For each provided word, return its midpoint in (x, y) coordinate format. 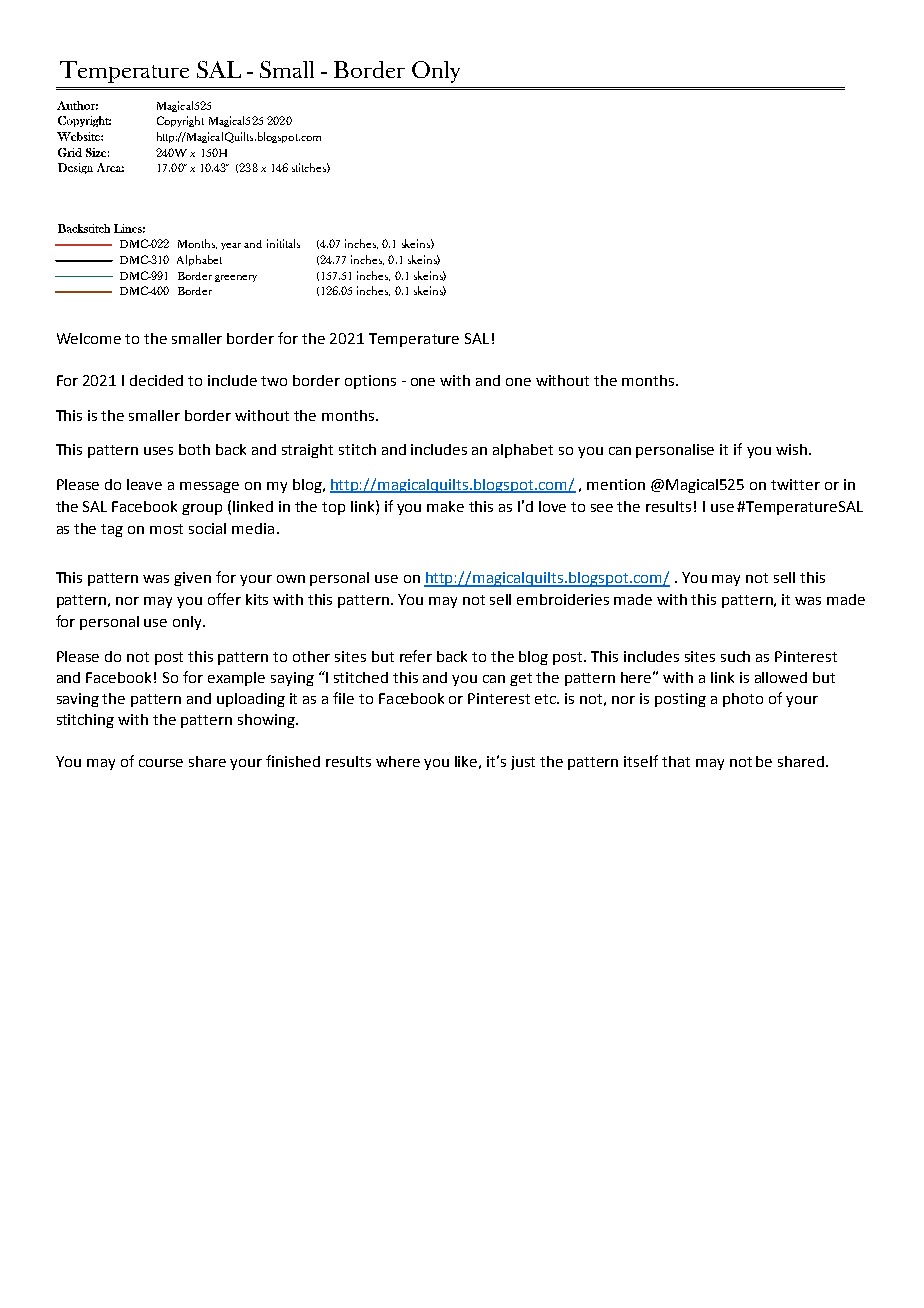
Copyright (180, 121)
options (370, 382)
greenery (236, 278)
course (161, 763)
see (602, 508)
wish (793, 449)
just (523, 763)
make (445, 506)
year (231, 246)
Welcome (89, 338)
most (166, 529)
